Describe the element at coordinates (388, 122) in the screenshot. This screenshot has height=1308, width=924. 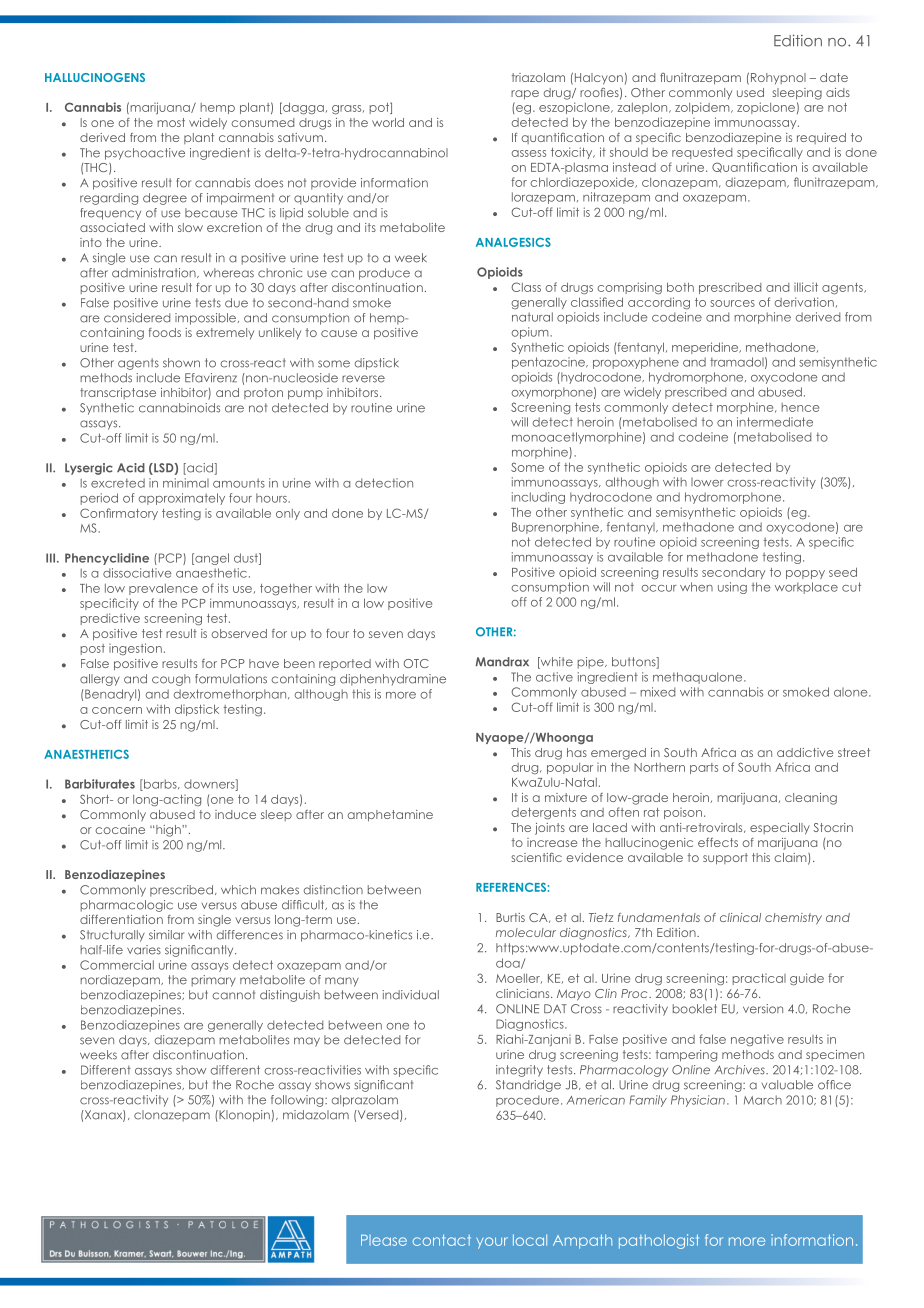
I see `world` at that location.
